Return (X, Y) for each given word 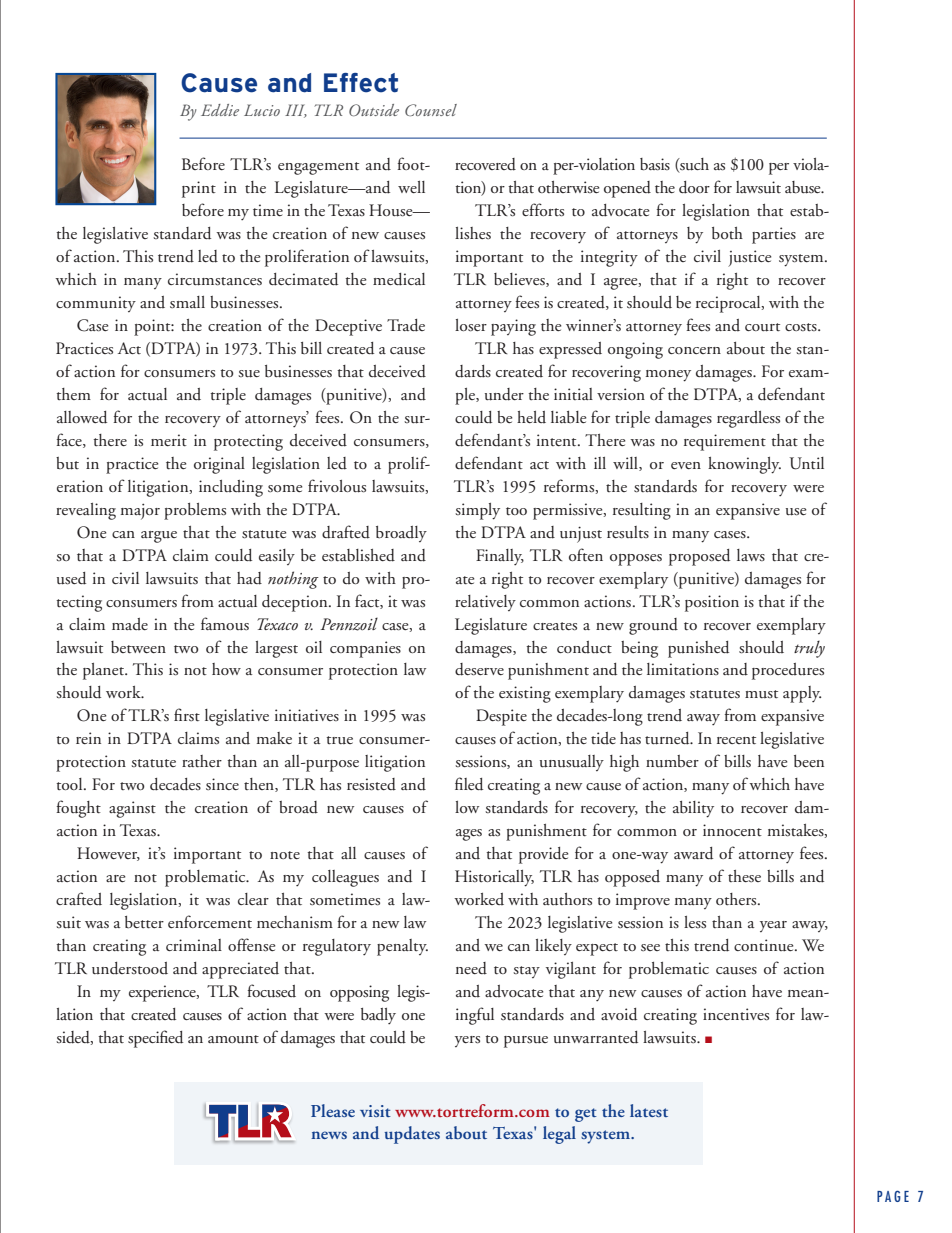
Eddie (220, 110)
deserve (479, 669)
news (329, 1135)
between (138, 647)
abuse (804, 187)
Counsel (431, 110)
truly (809, 649)
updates (412, 1135)
